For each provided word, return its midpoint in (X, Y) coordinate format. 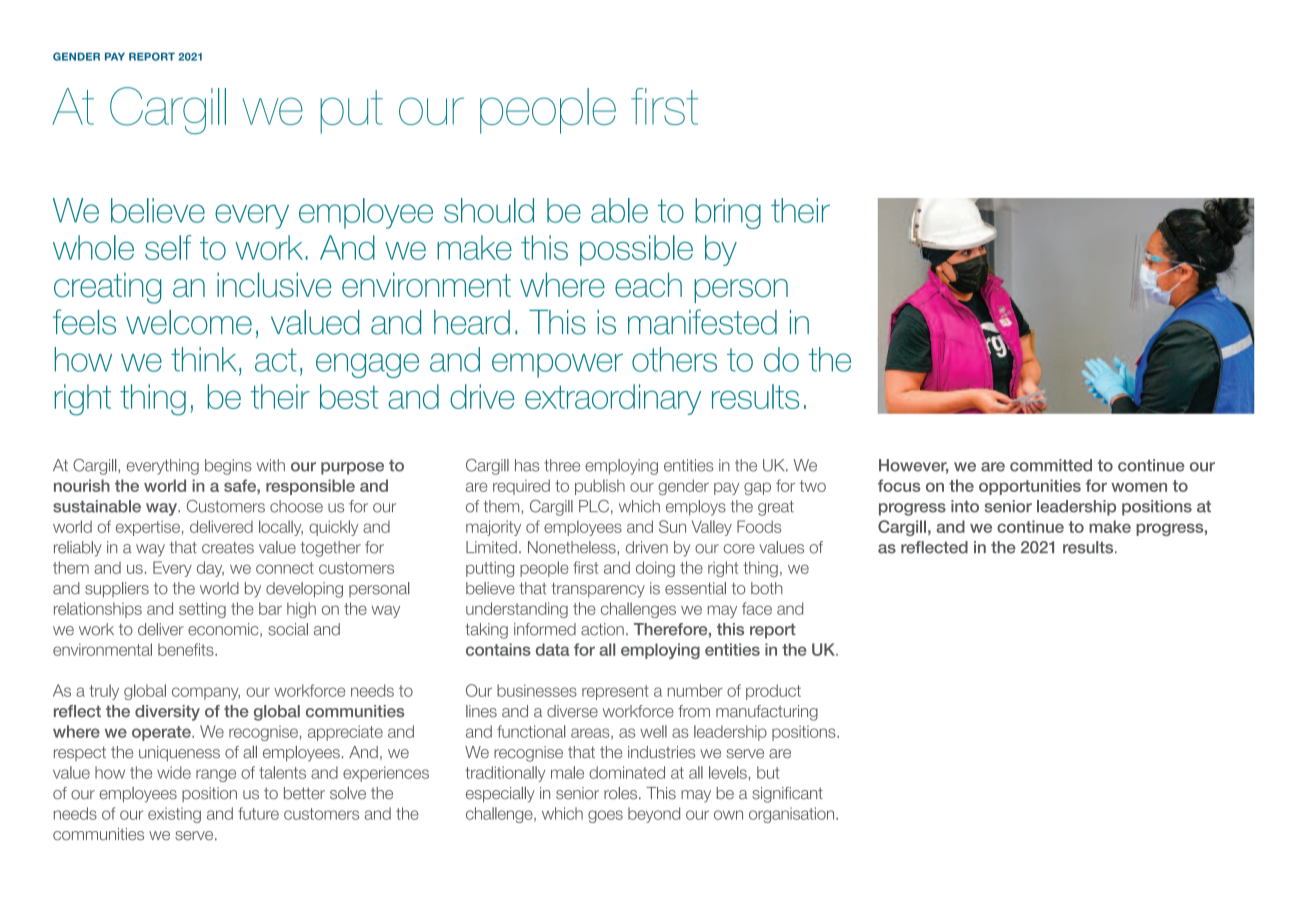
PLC (594, 506)
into (965, 506)
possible (636, 250)
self (168, 247)
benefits (187, 649)
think (203, 359)
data (552, 649)
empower (557, 365)
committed (1051, 465)
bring (728, 213)
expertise (148, 528)
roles (622, 793)
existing (174, 815)
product (773, 692)
